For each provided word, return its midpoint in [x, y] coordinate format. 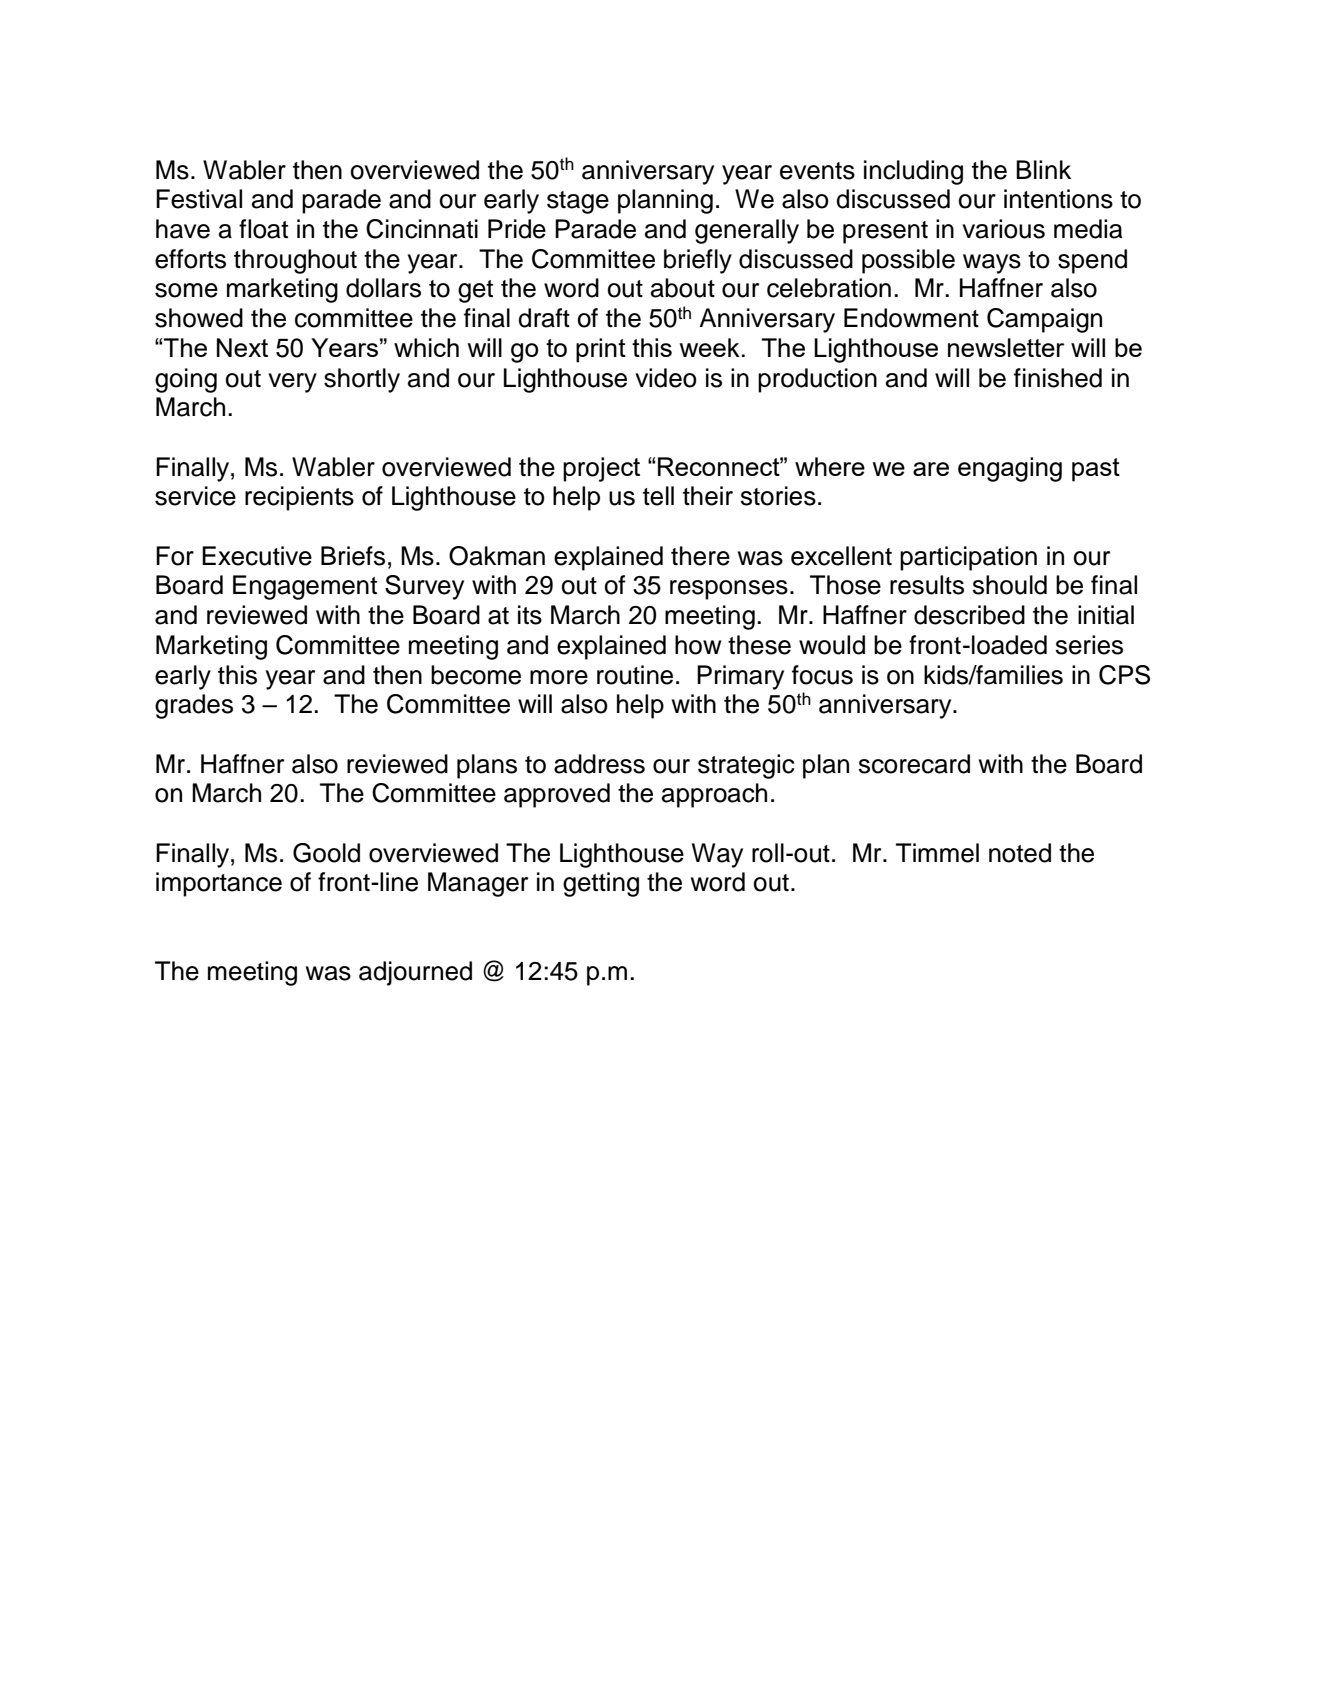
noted [1020, 853]
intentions [1058, 199]
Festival [199, 199]
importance [219, 884]
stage [578, 202]
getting [601, 884]
